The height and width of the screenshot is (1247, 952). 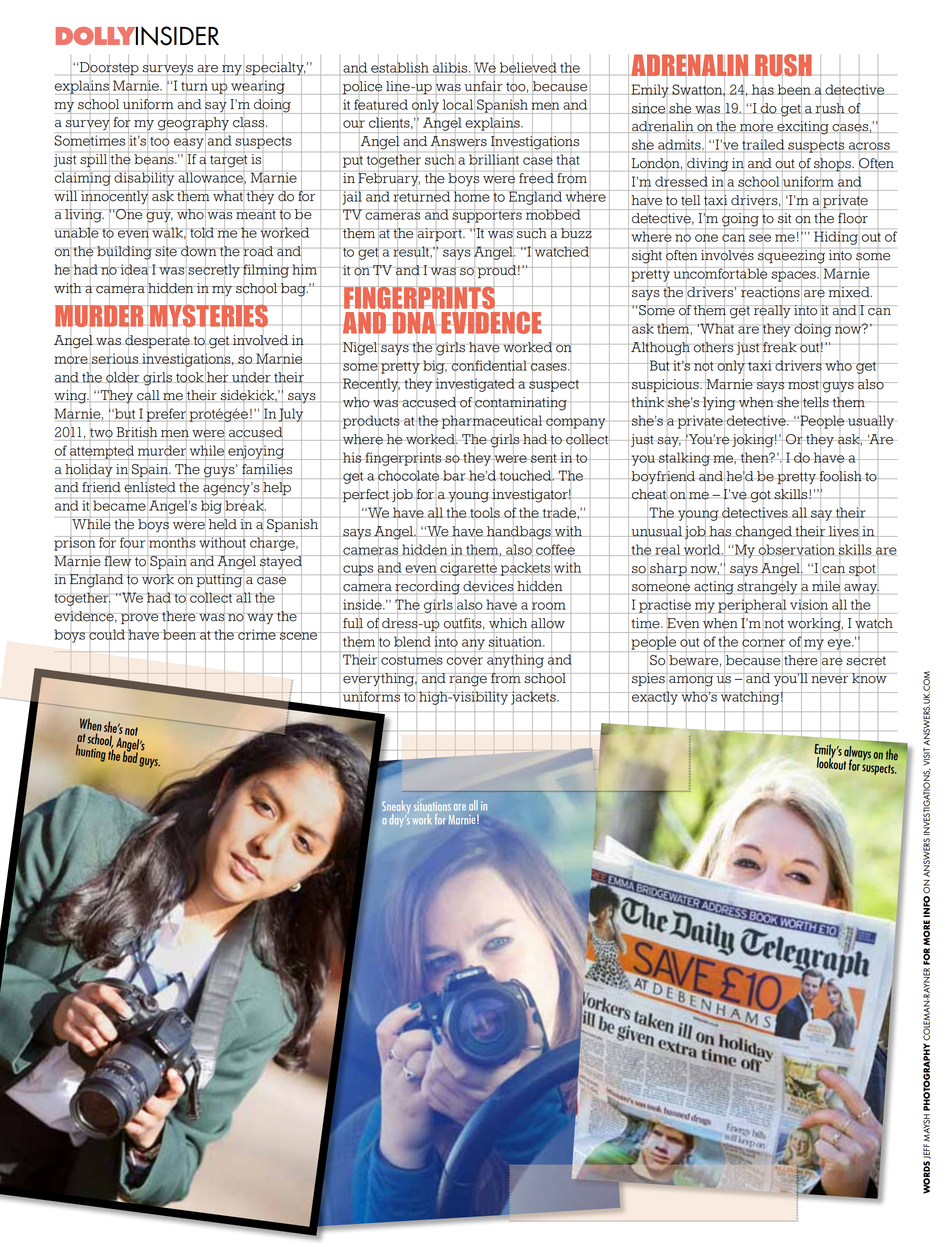 What do you see at coordinates (483, 86) in the screenshot?
I see `unfair` at bounding box center [483, 86].
